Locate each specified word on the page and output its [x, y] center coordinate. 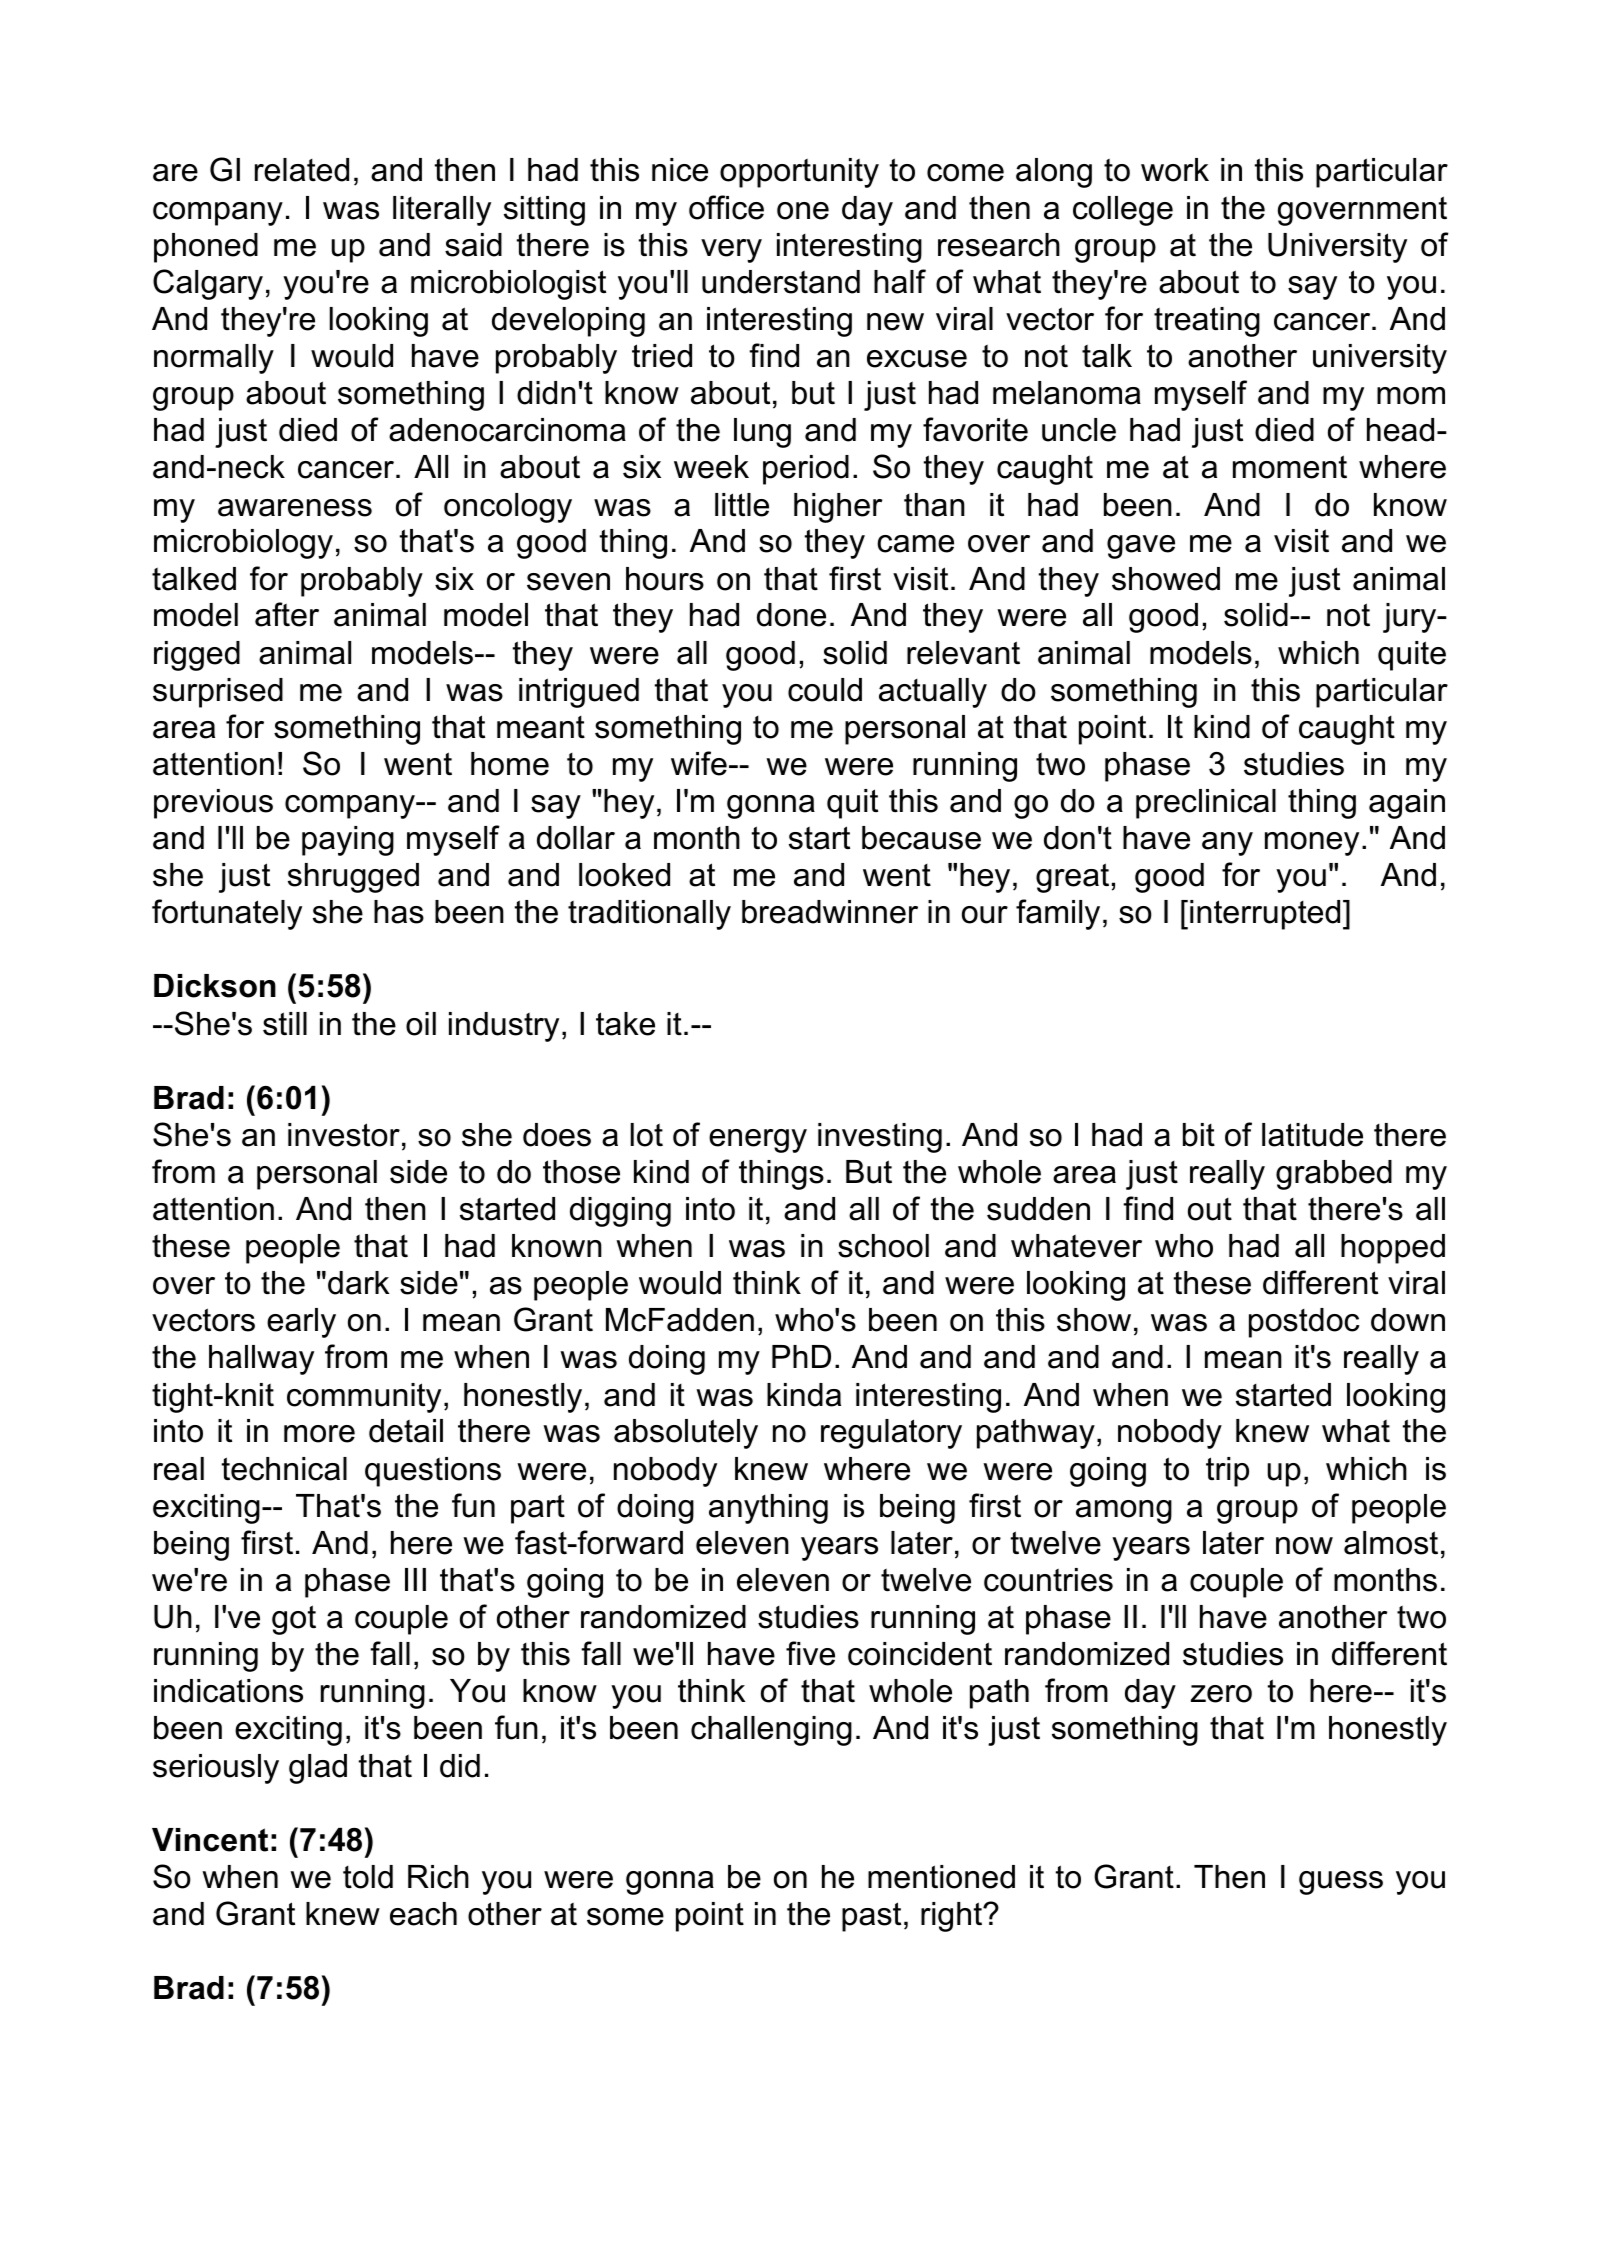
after [287, 614]
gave [1141, 547]
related [302, 170]
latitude [1312, 1135]
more [319, 1434]
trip [1227, 1472]
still [285, 1024]
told [368, 1877]
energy [758, 1141]
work [1175, 170]
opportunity [799, 173]
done [791, 615]
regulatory [891, 1434]
